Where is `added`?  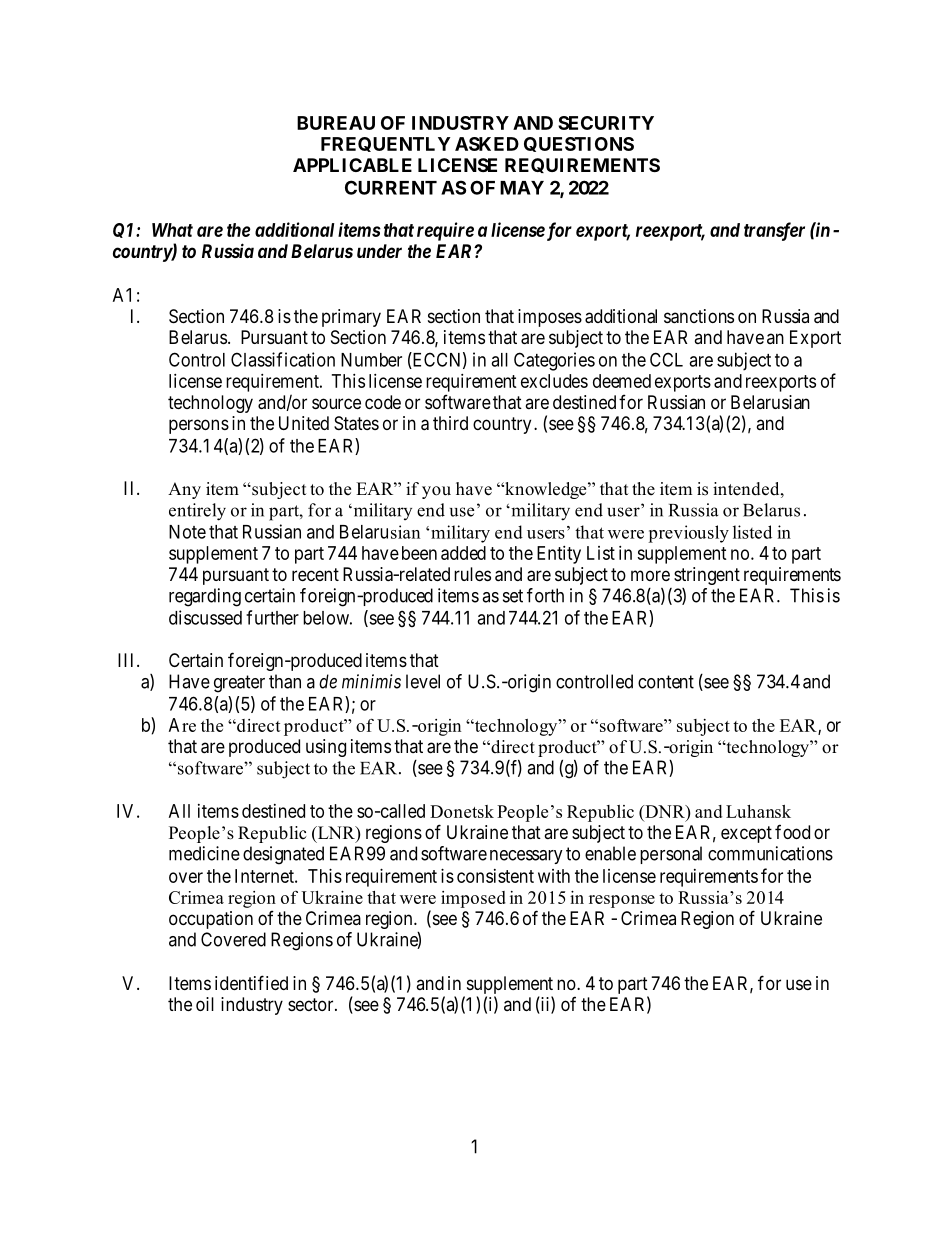
added is located at coordinates (463, 553).
